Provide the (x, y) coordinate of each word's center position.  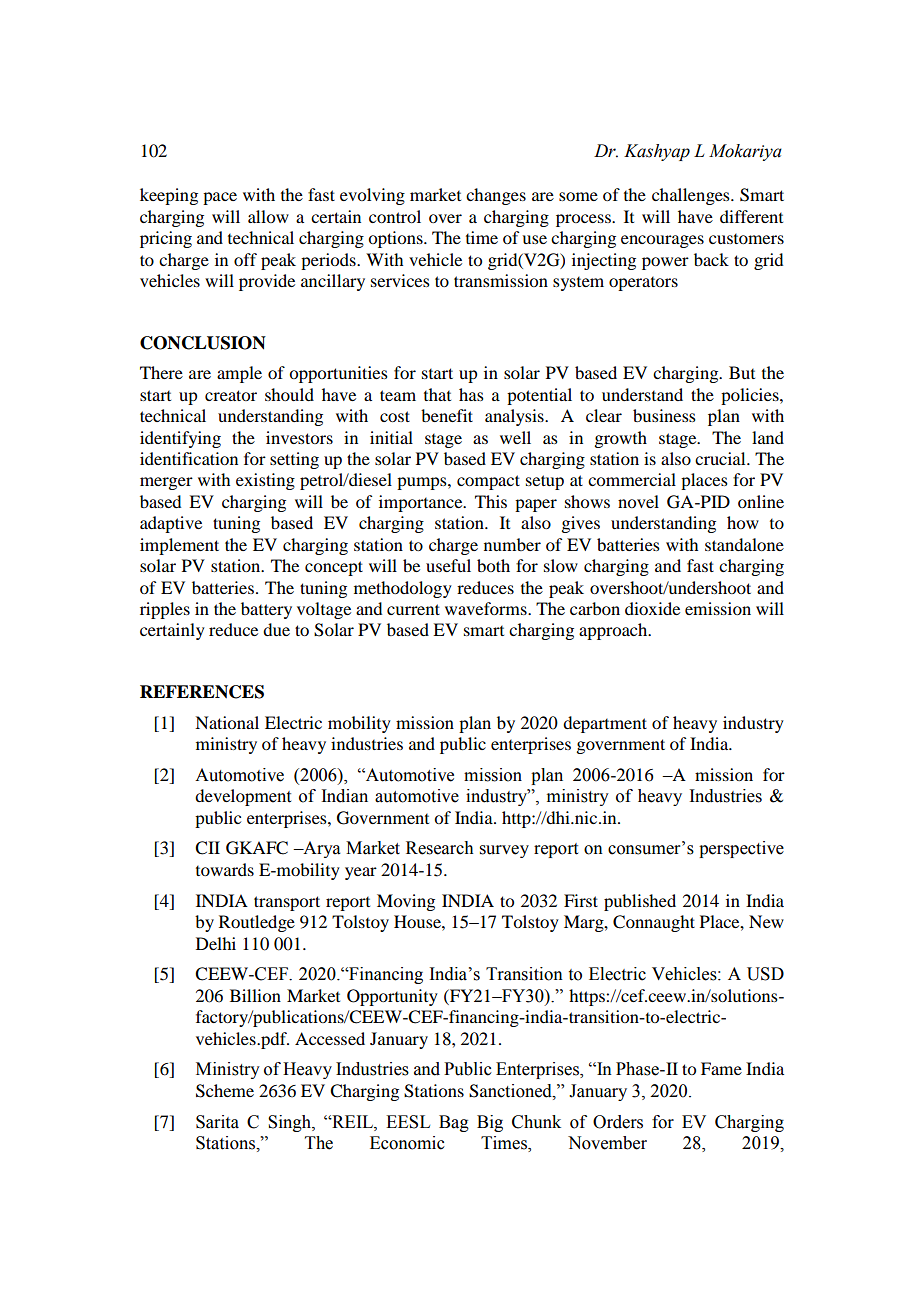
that (437, 394)
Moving (406, 902)
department (605, 724)
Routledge (257, 923)
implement (179, 546)
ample (239, 374)
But (742, 372)
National (227, 722)
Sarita (217, 1122)
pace (220, 198)
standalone (744, 544)
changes (496, 196)
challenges (692, 196)
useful (448, 565)
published (640, 902)
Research (440, 848)
